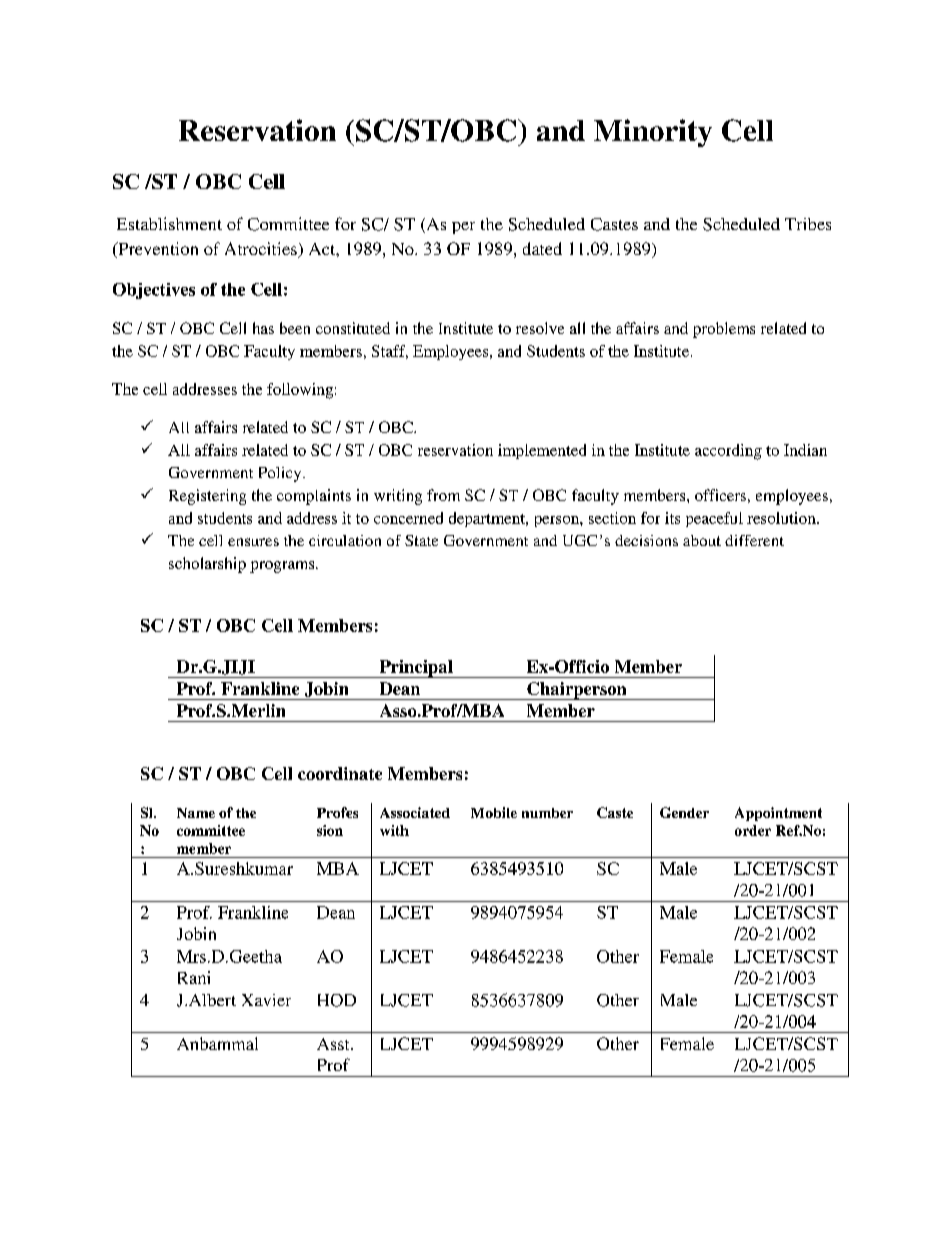  I want to click on implemented, so click(542, 451).
